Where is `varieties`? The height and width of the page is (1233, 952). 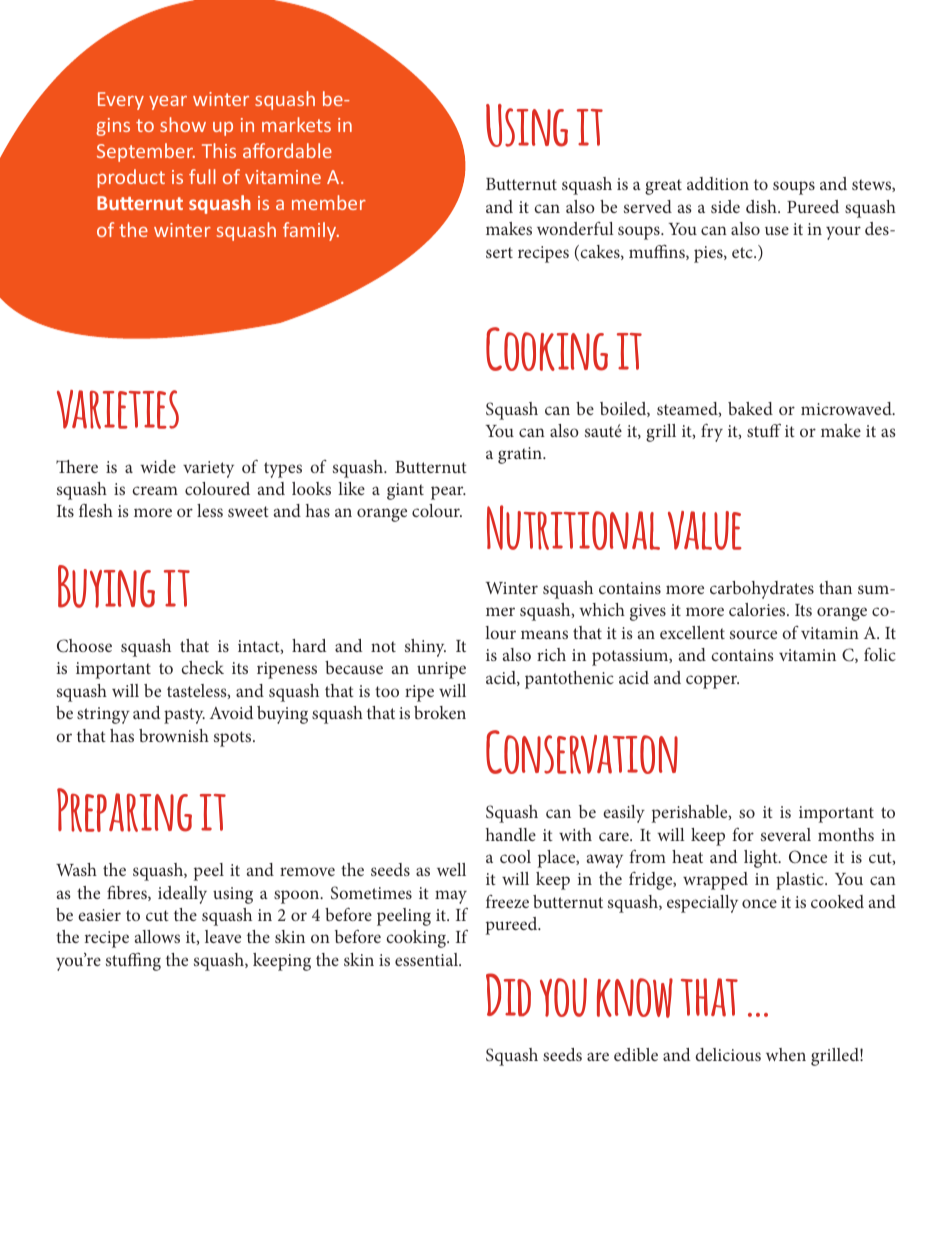
varieties is located at coordinates (118, 409).
